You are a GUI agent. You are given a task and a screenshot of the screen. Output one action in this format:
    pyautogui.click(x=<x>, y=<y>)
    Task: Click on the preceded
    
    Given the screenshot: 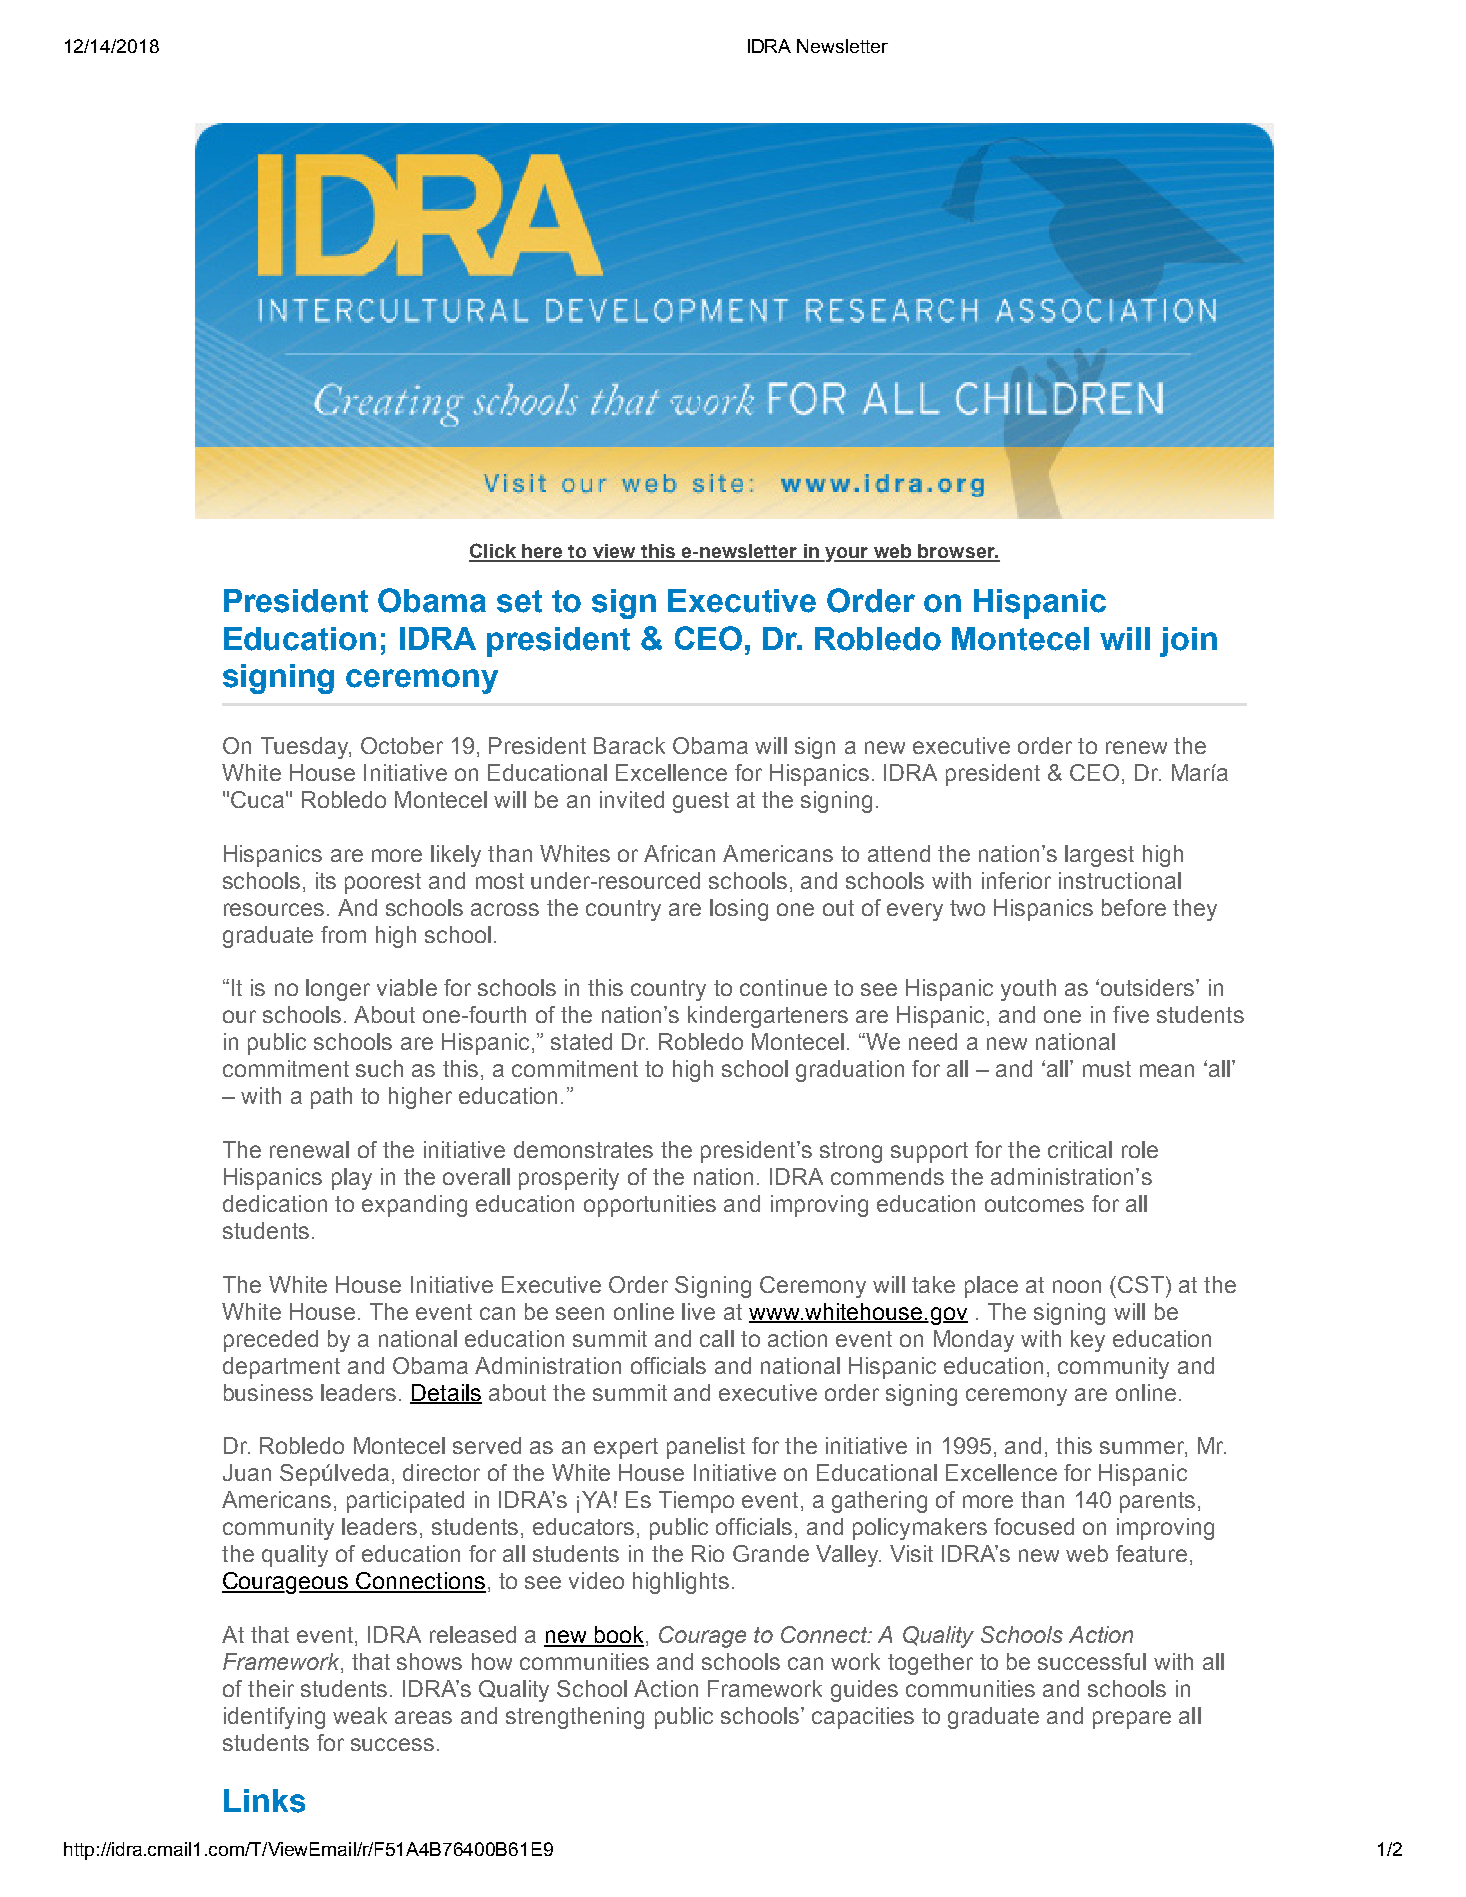 What is the action you would take?
    pyautogui.click(x=271, y=1341)
